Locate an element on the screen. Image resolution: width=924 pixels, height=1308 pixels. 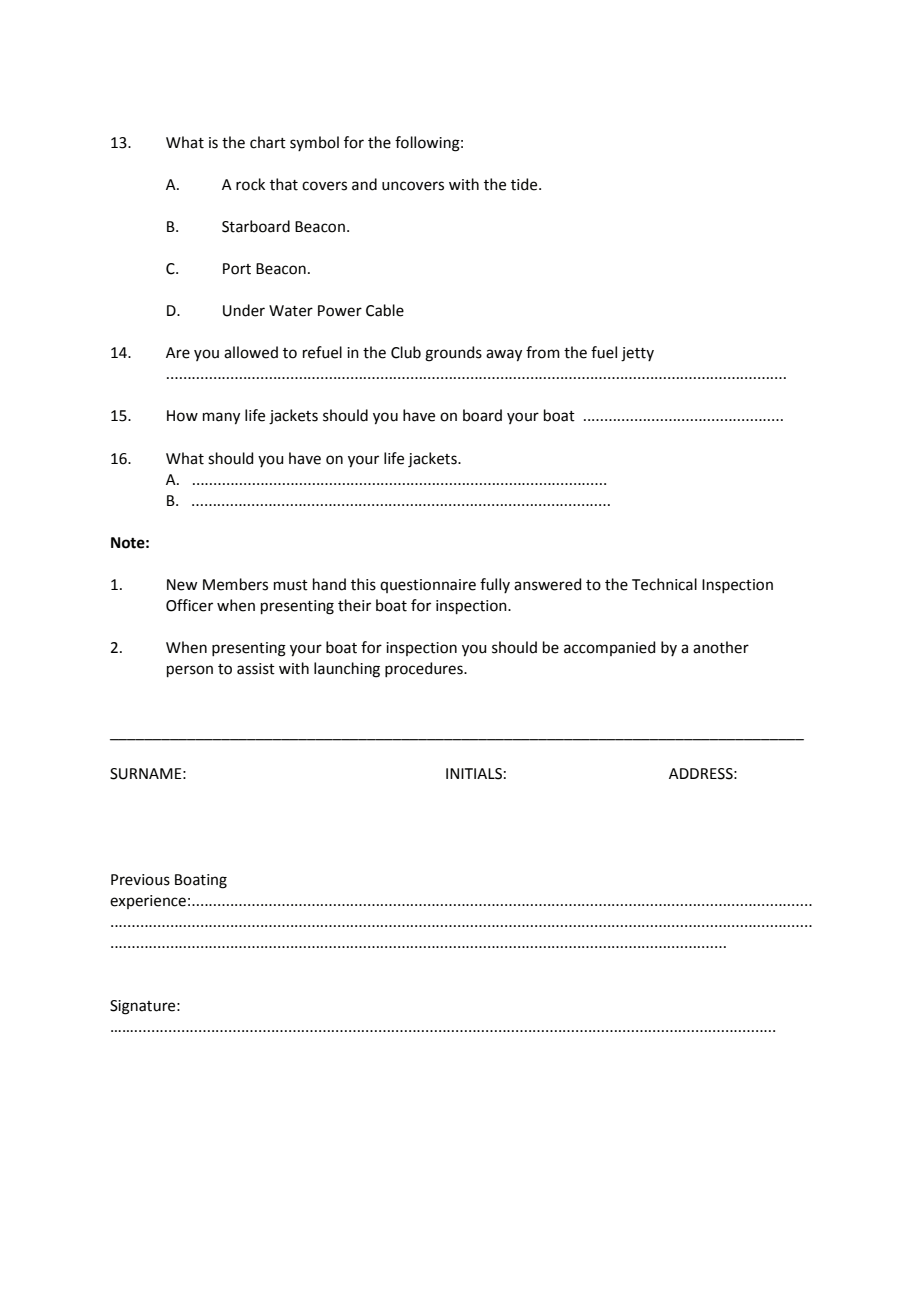
rock is located at coordinates (250, 184).
